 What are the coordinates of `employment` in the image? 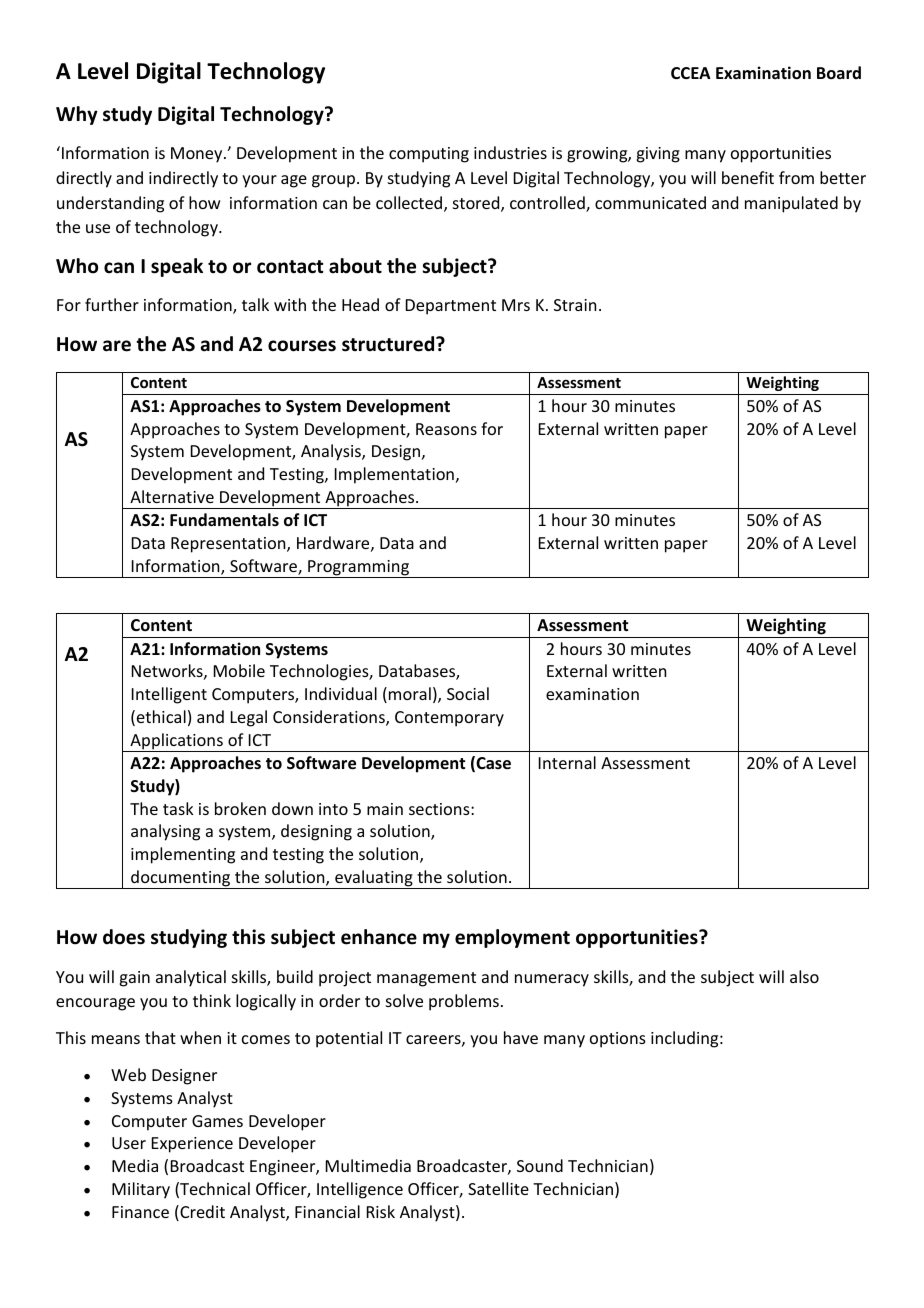 It's located at (512, 938).
